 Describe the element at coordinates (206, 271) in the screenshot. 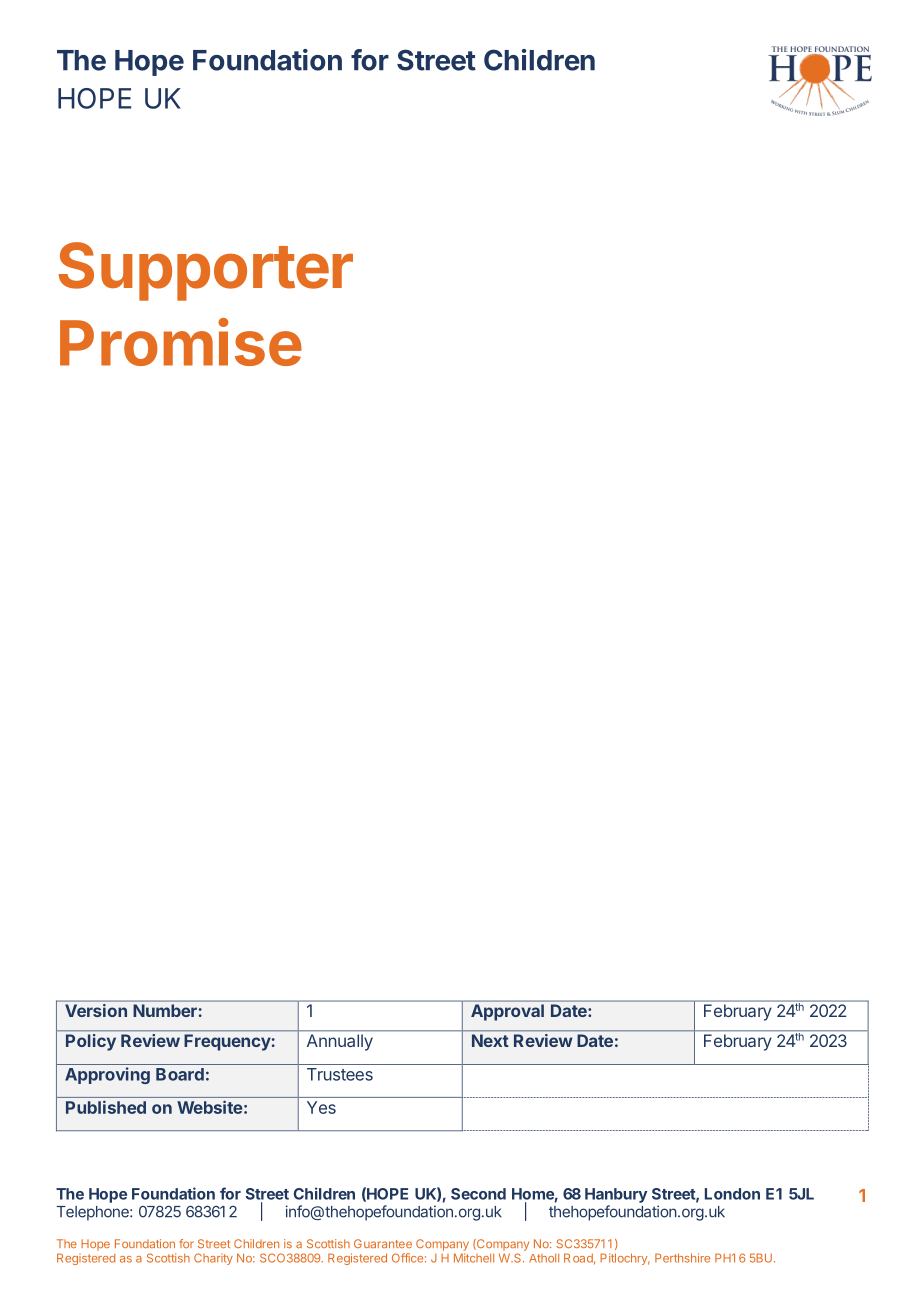

I see `Supporter` at that location.
